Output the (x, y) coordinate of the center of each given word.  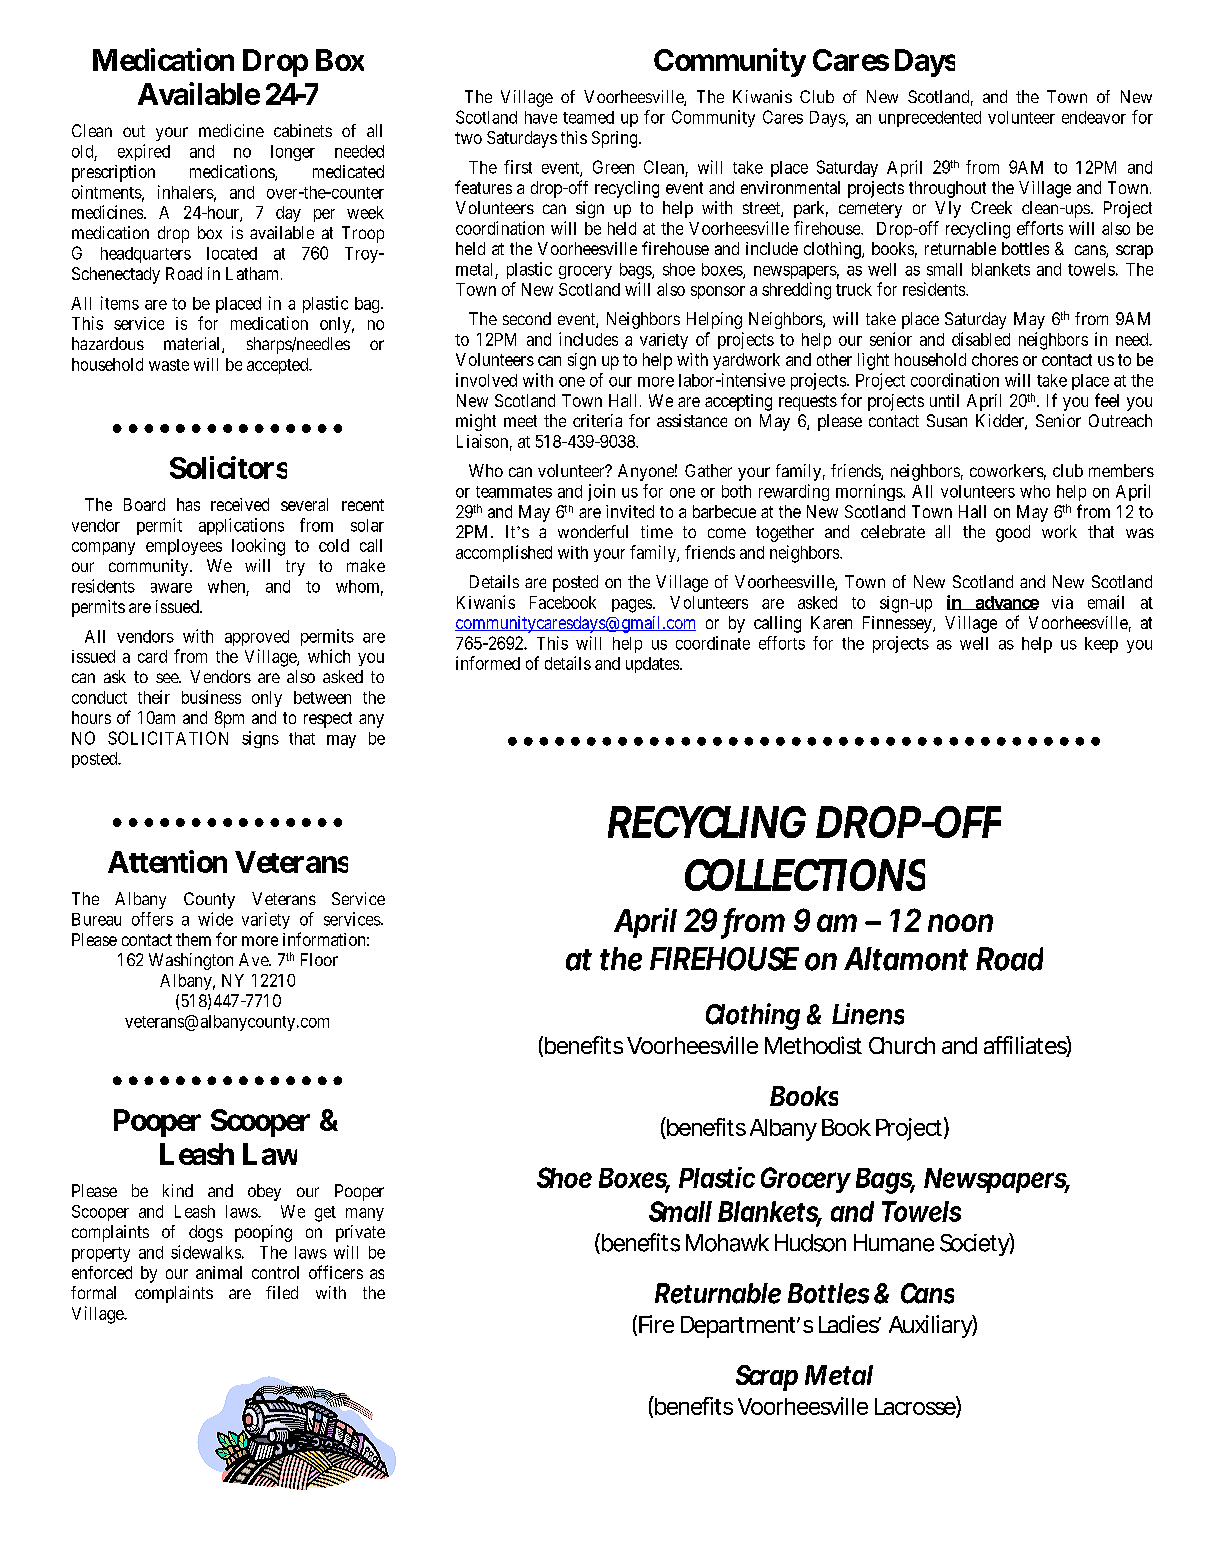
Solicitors (228, 467)
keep (1101, 645)
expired (144, 152)
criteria (597, 420)
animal (219, 1272)
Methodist (813, 1045)
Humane (894, 1243)
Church (902, 1045)
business (211, 697)
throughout (947, 189)
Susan (947, 420)
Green (613, 167)
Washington (191, 961)
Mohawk (727, 1243)
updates (653, 665)
